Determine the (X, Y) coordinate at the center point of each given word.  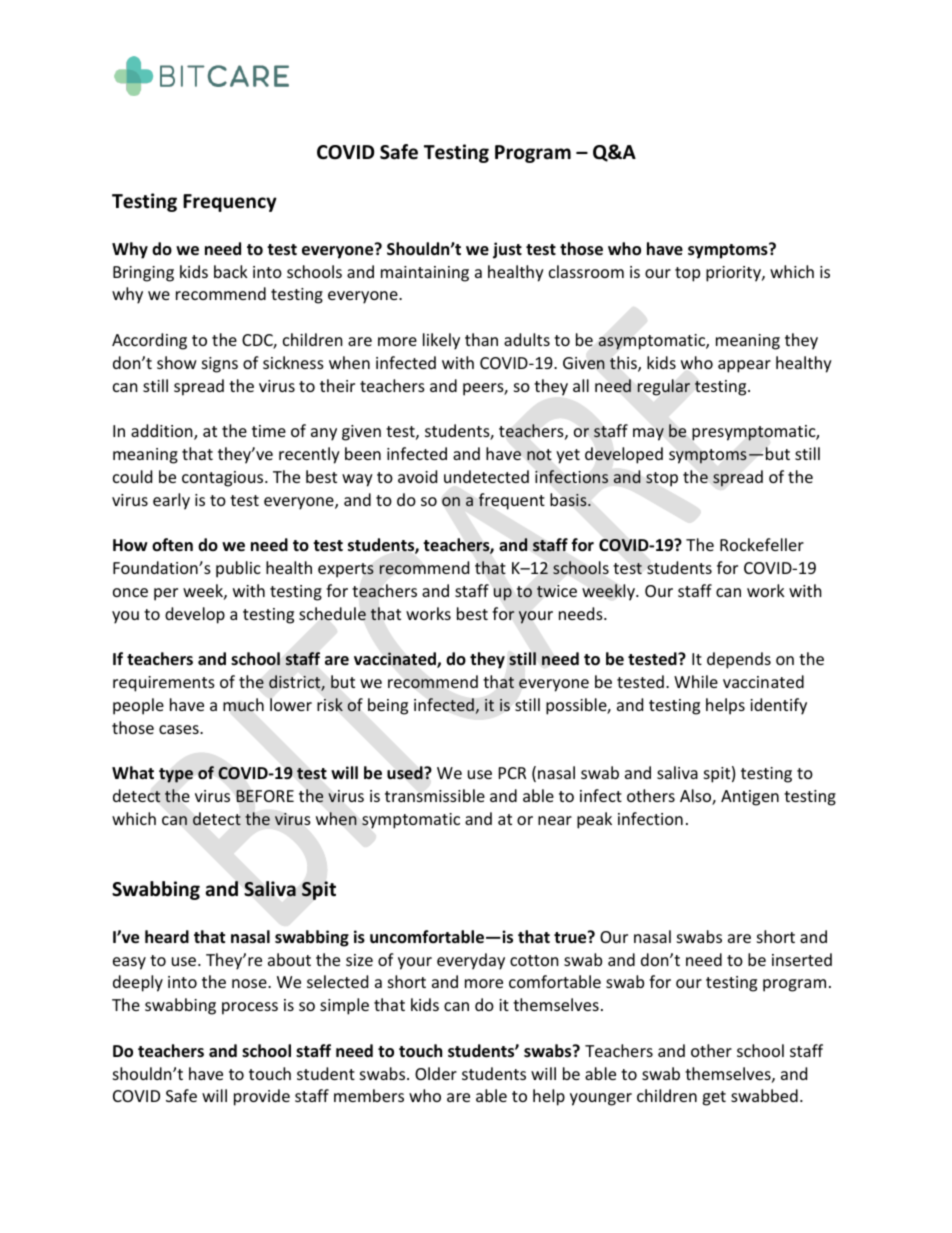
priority (734, 274)
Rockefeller (762, 544)
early (171, 501)
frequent (512, 501)
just (507, 250)
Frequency (230, 203)
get (714, 1098)
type (176, 775)
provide (262, 1097)
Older (436, 1073)
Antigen (750, 798)
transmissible (435, 795)
